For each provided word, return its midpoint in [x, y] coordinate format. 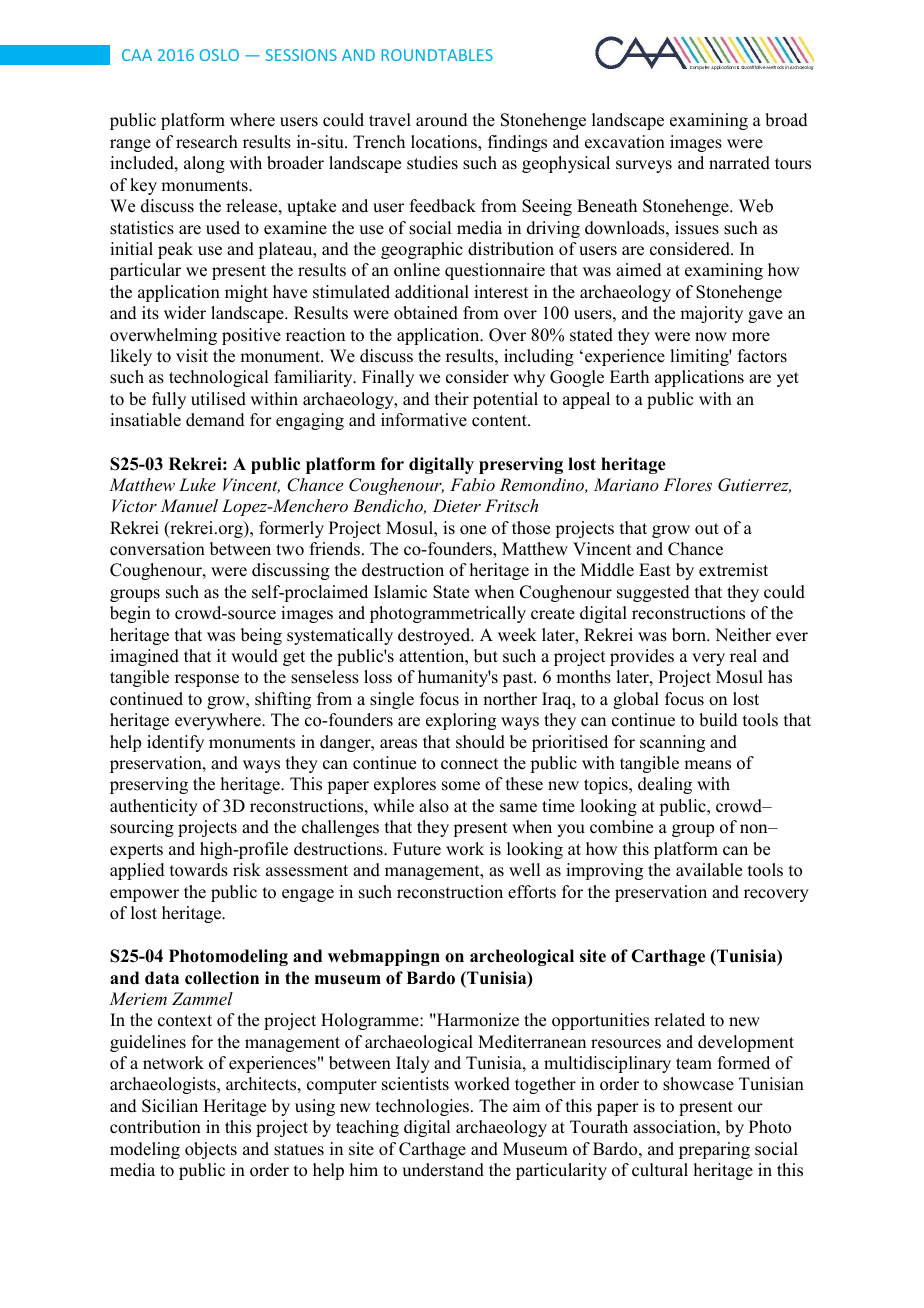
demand [215, 420]
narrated [739, 163]
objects [211, 1150]
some [461, 786]
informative [424, 420]
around [442, 120]
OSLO [219, 55]
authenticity [154, 807]
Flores [687, 484]
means [707, 765]
